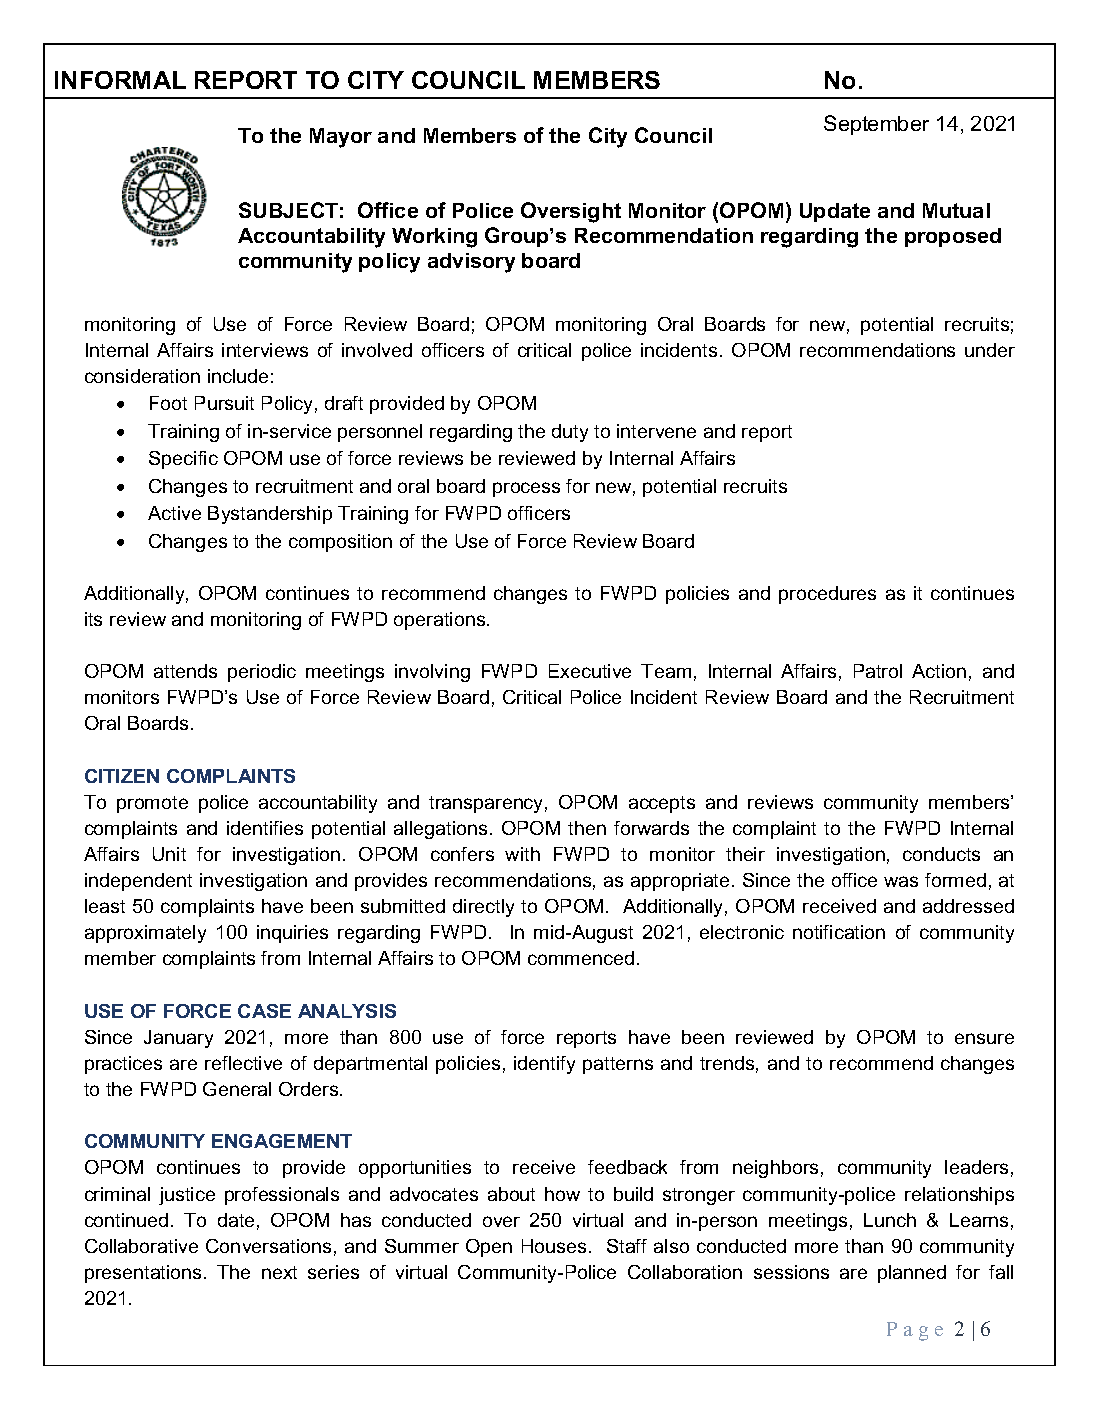 This screenshot has height=1422, width=1099. I want to click on Executive, so click(590, 671).
